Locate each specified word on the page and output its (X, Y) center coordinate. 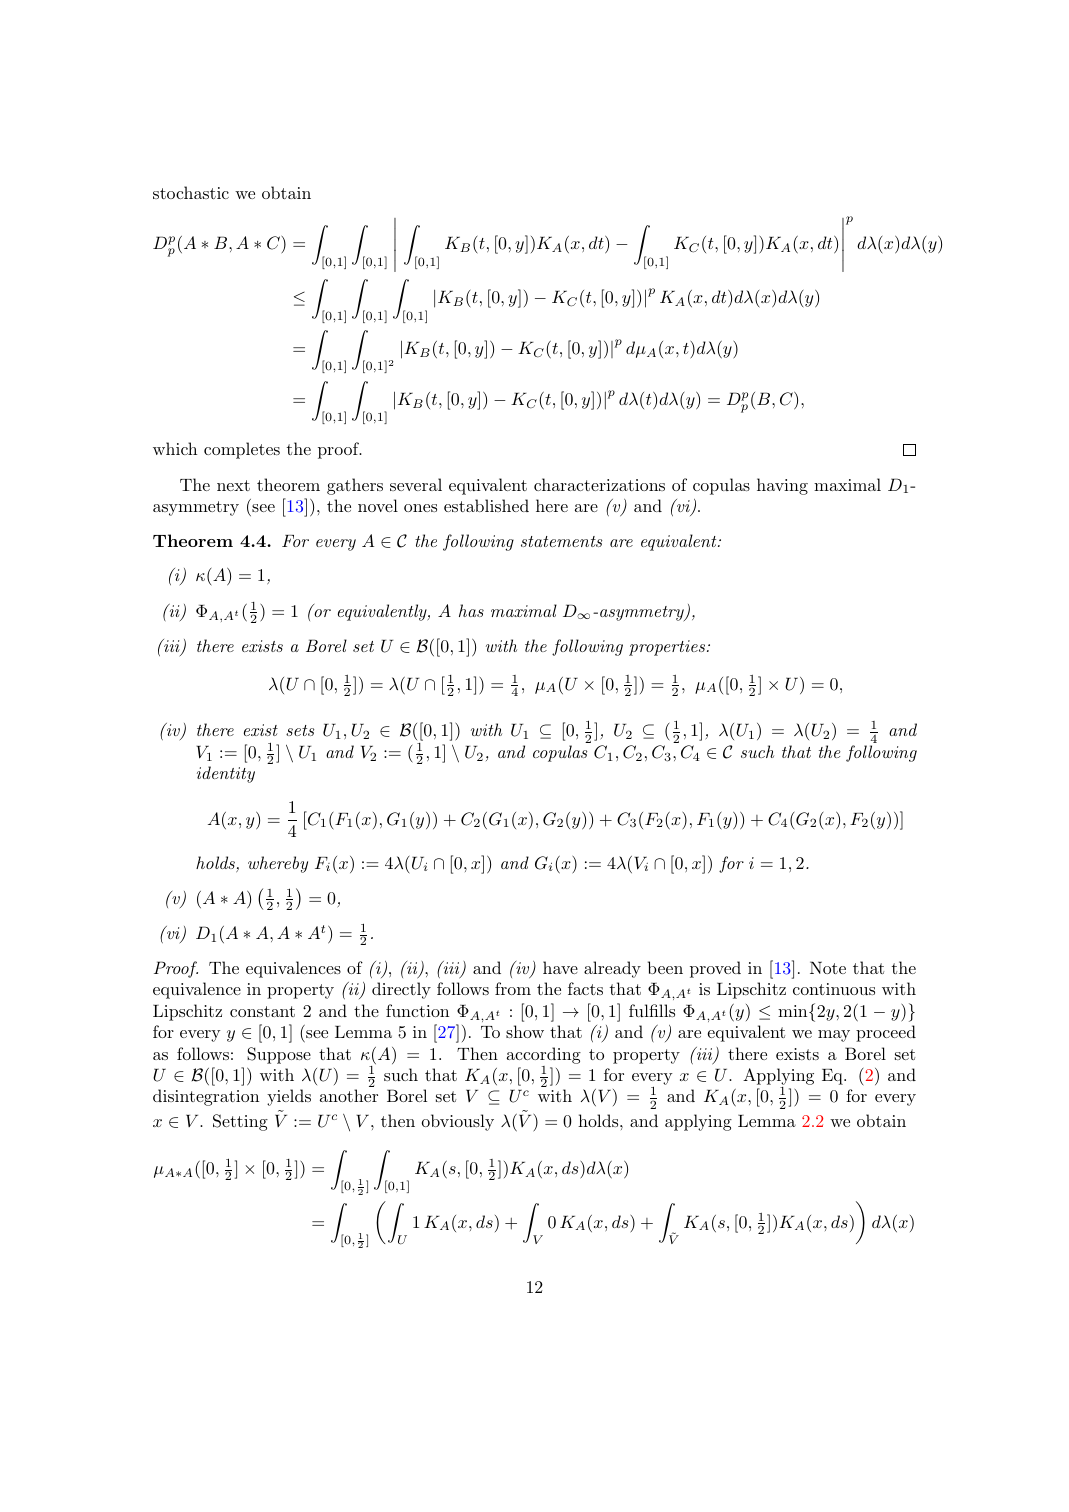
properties (667, 648)
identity (226, 774)
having (782, 486)
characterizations (599, 484)
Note (828, 967)
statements (561, 541)
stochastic (191, 192)
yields (289, 1097)
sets (300, 730)
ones (420, 508)
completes (242, 450)
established (486, 505)
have (560, 967)
